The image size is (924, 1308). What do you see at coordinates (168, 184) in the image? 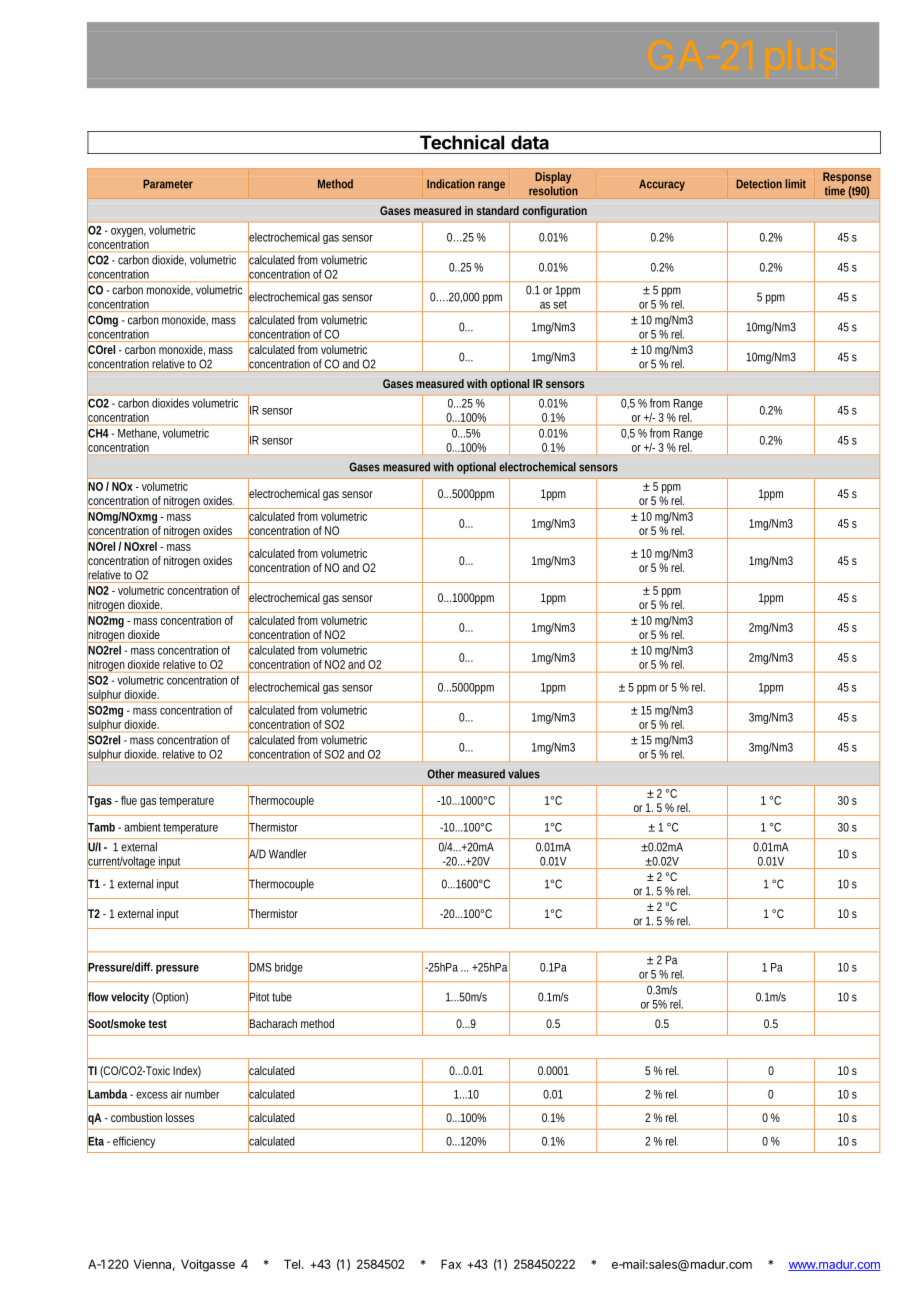
I see `Parameter` at bounding box center [168, 184].
